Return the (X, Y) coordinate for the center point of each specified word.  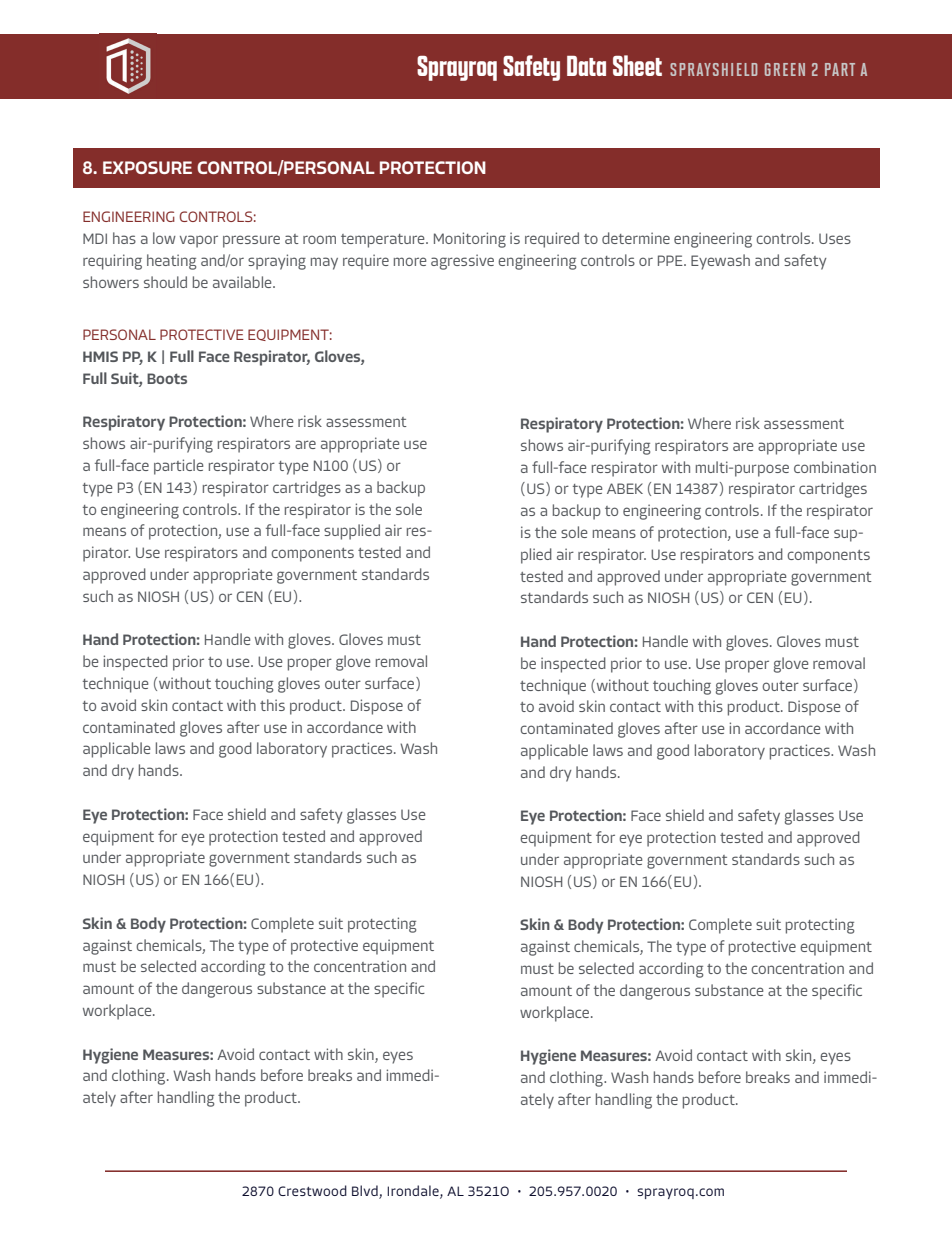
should (165, 282)
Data (586, 66)
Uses (835, 238)
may (324, 263)
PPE (671, 260)
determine (636, 238)
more (410, 261)
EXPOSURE (147, 167)
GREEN (785, 69)
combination (835, 467)
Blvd (366, 1192)
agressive (462, 262)
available (243, 282)
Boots (167, 378)
